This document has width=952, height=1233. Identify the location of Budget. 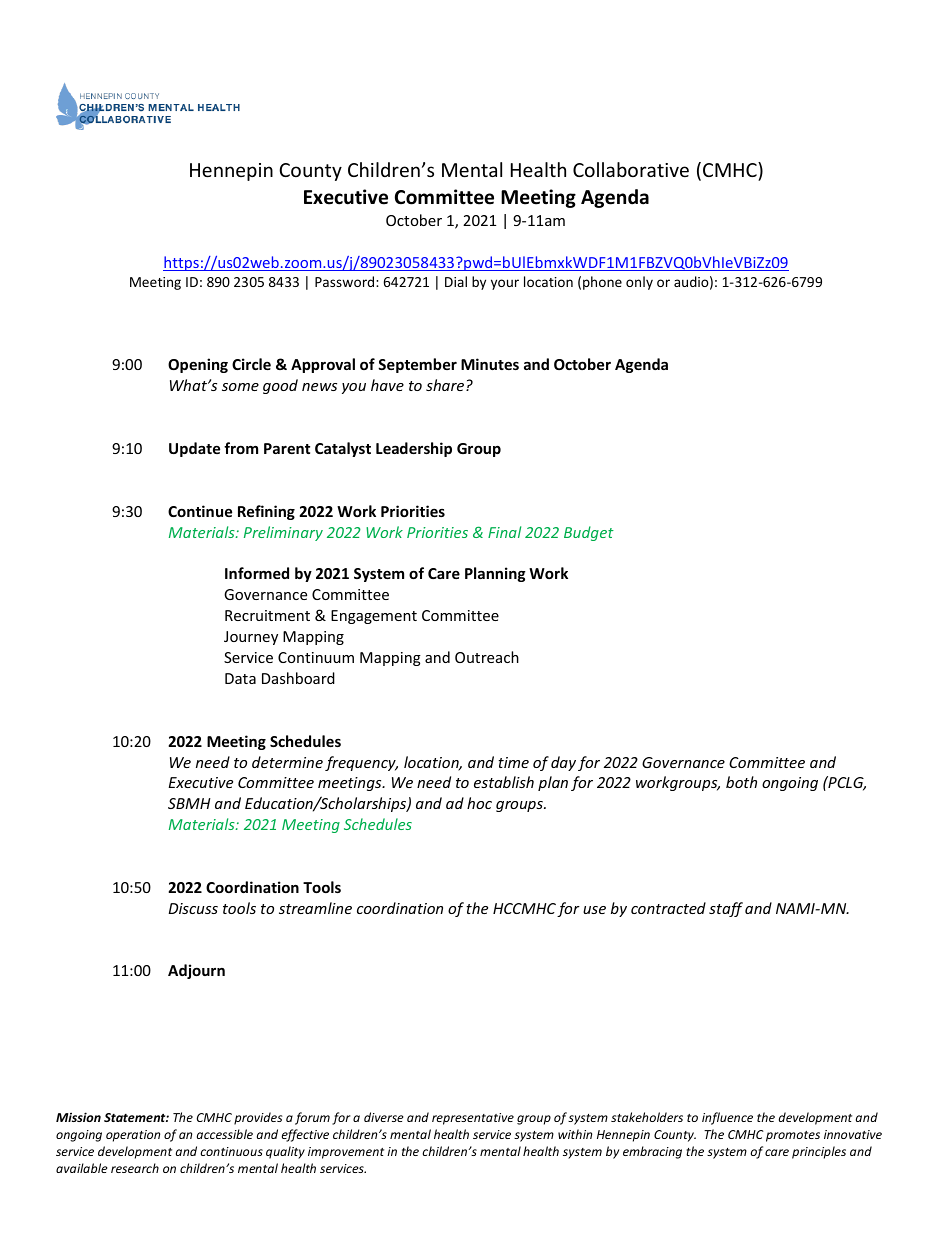
(589, 533).
